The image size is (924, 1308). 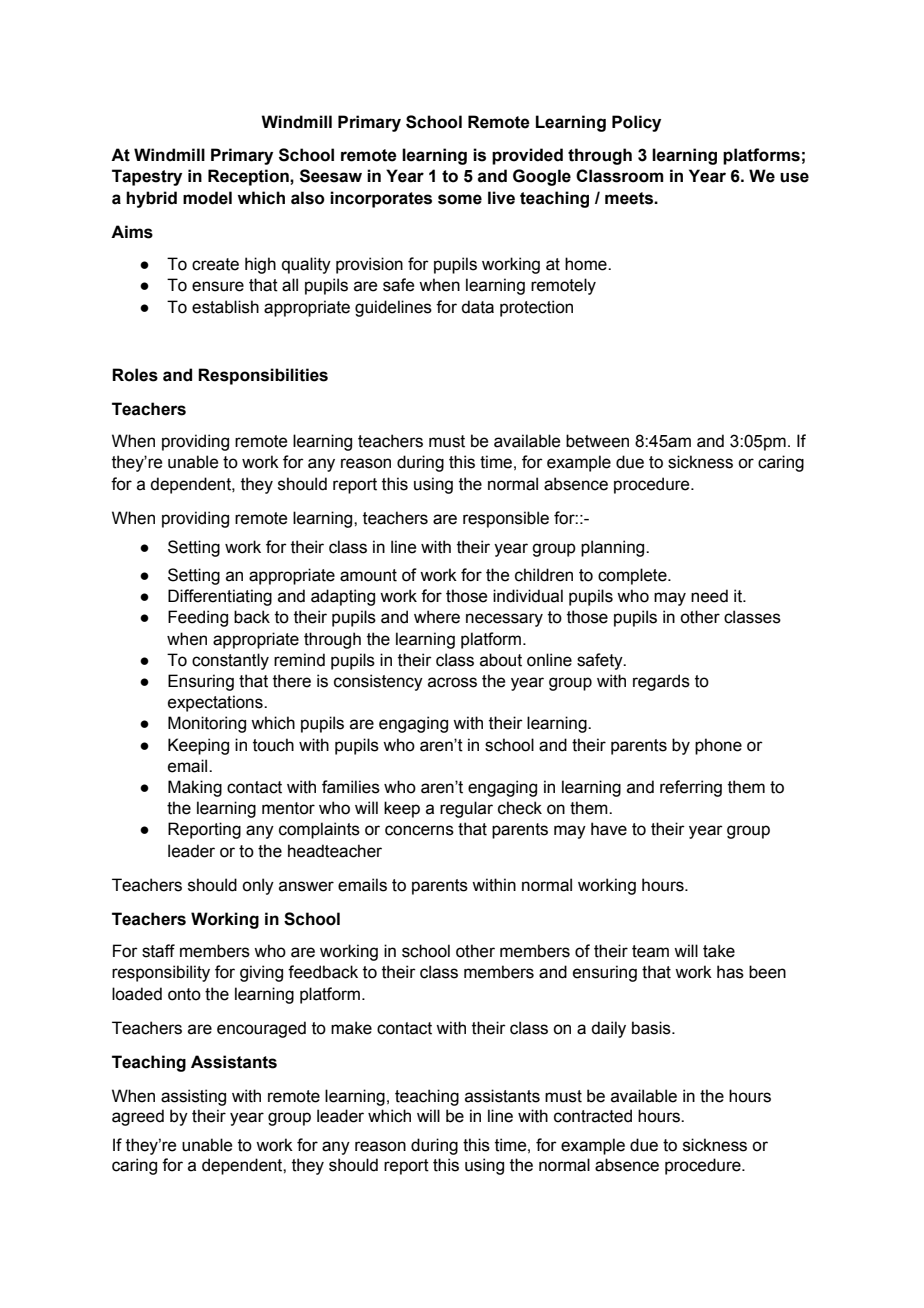 I want to click on some, so click(x=460, y=199).
